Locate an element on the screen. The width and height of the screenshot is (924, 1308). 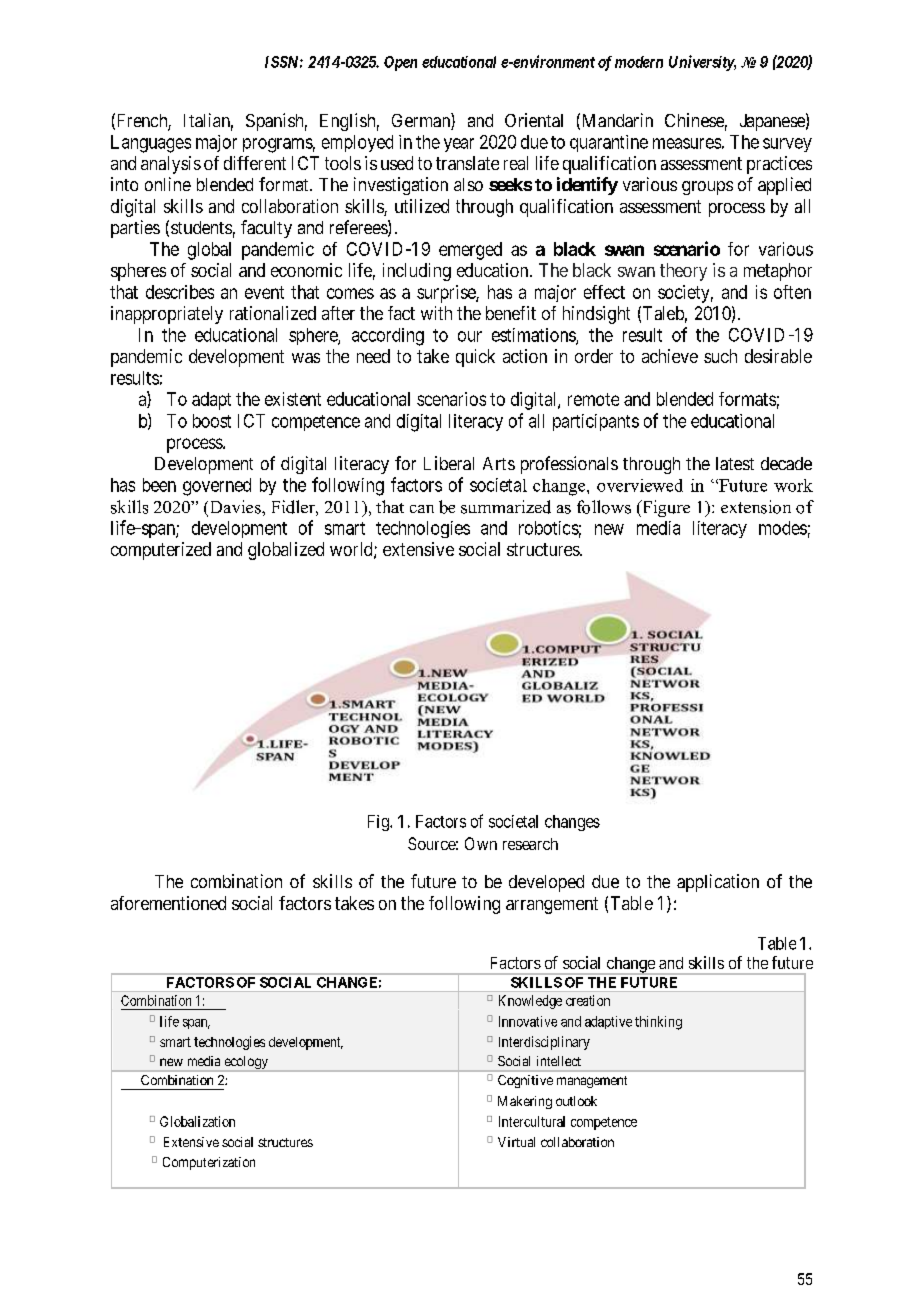
management is located at coordinates (592, 1082).
